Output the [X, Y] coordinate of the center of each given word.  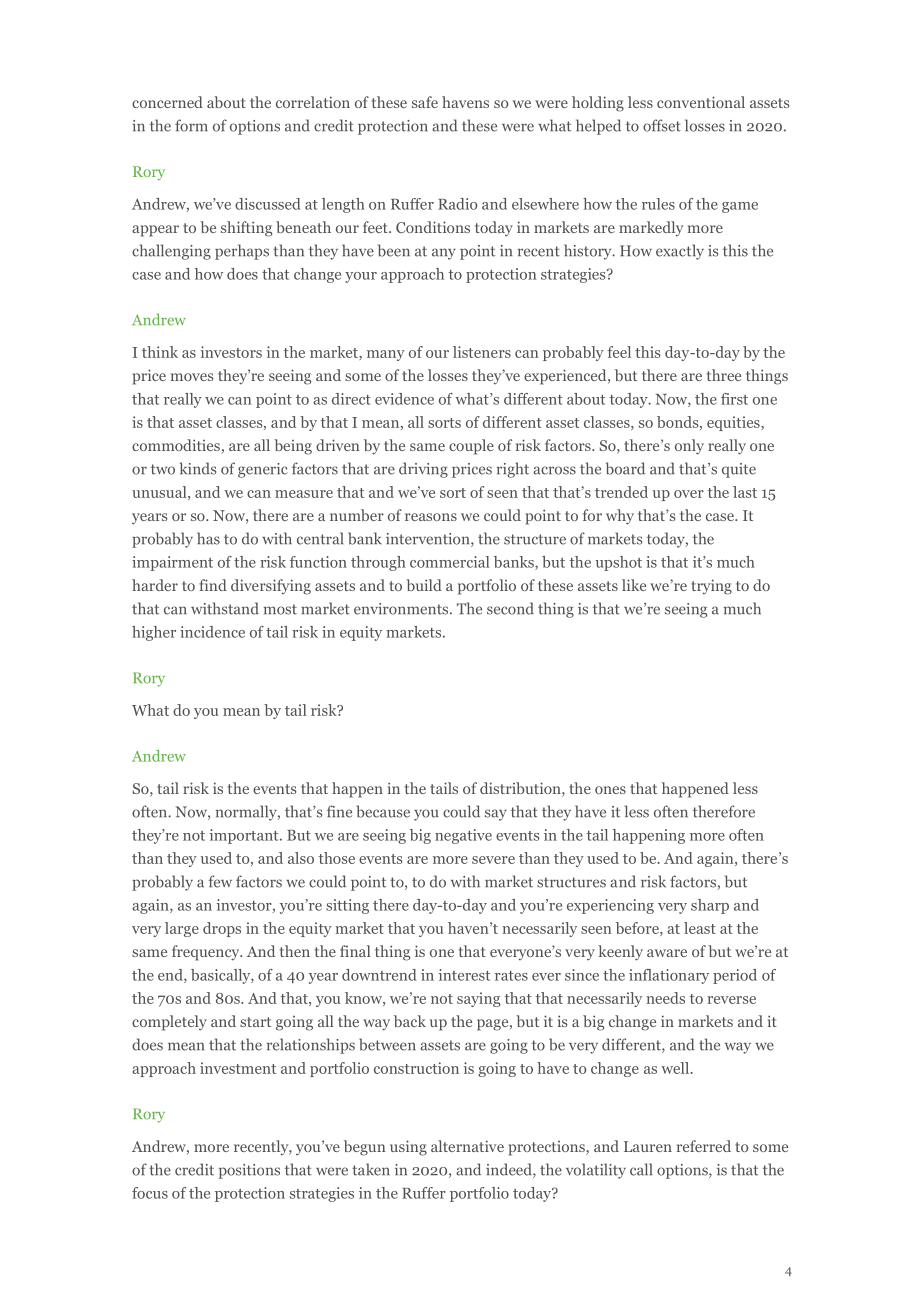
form [191, 125]
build [424, 585]
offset [662, 125]
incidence [212, 632]
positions [249, 1171]
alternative [467, 1146]
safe [425, 102]
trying [711, 587]
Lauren [648, 1146]
